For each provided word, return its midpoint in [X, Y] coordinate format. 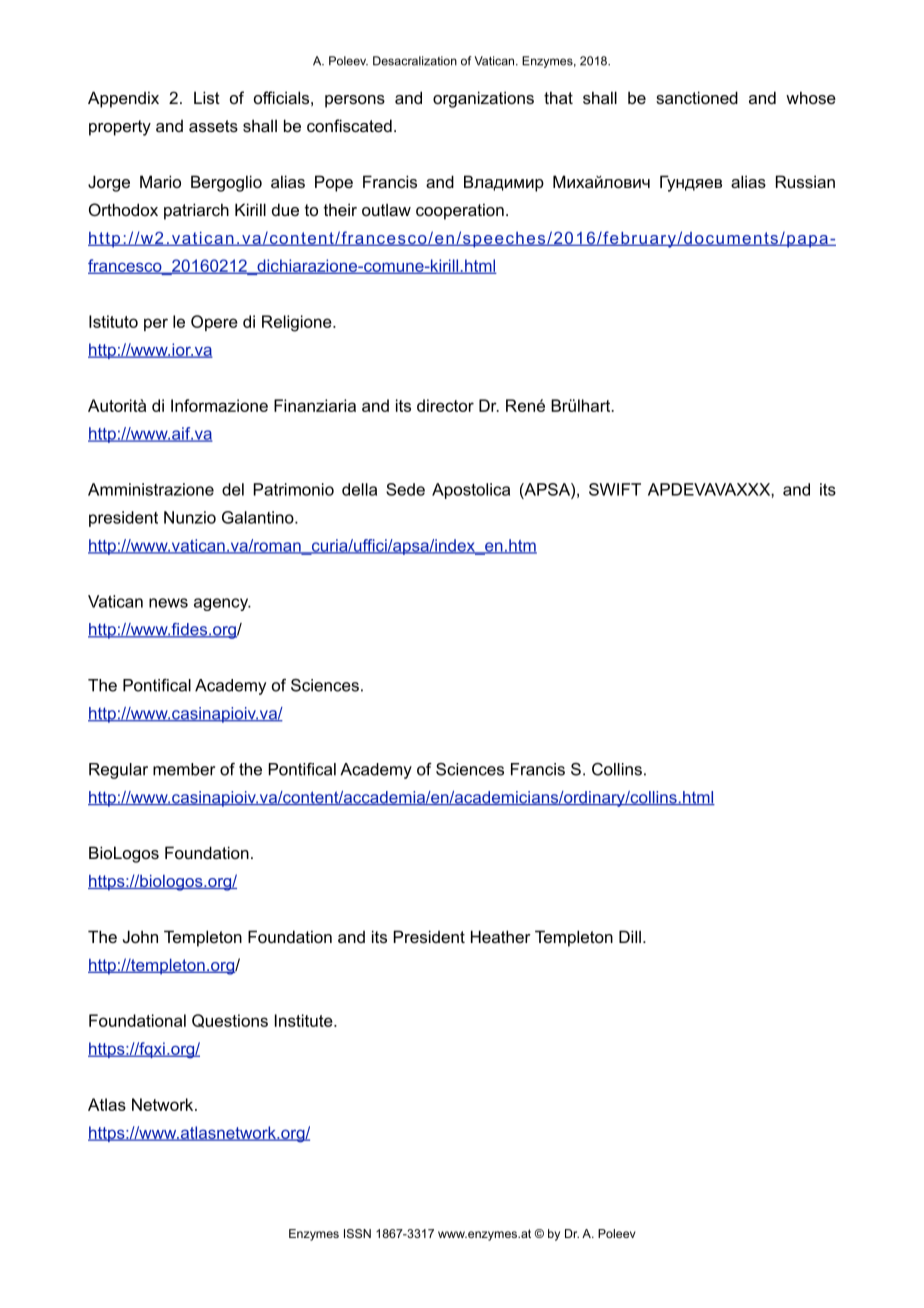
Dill [630, 936]
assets [213, 126]
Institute [305, 1020]
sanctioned [697, 97]
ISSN [357, 1233]
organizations [483, 99]
